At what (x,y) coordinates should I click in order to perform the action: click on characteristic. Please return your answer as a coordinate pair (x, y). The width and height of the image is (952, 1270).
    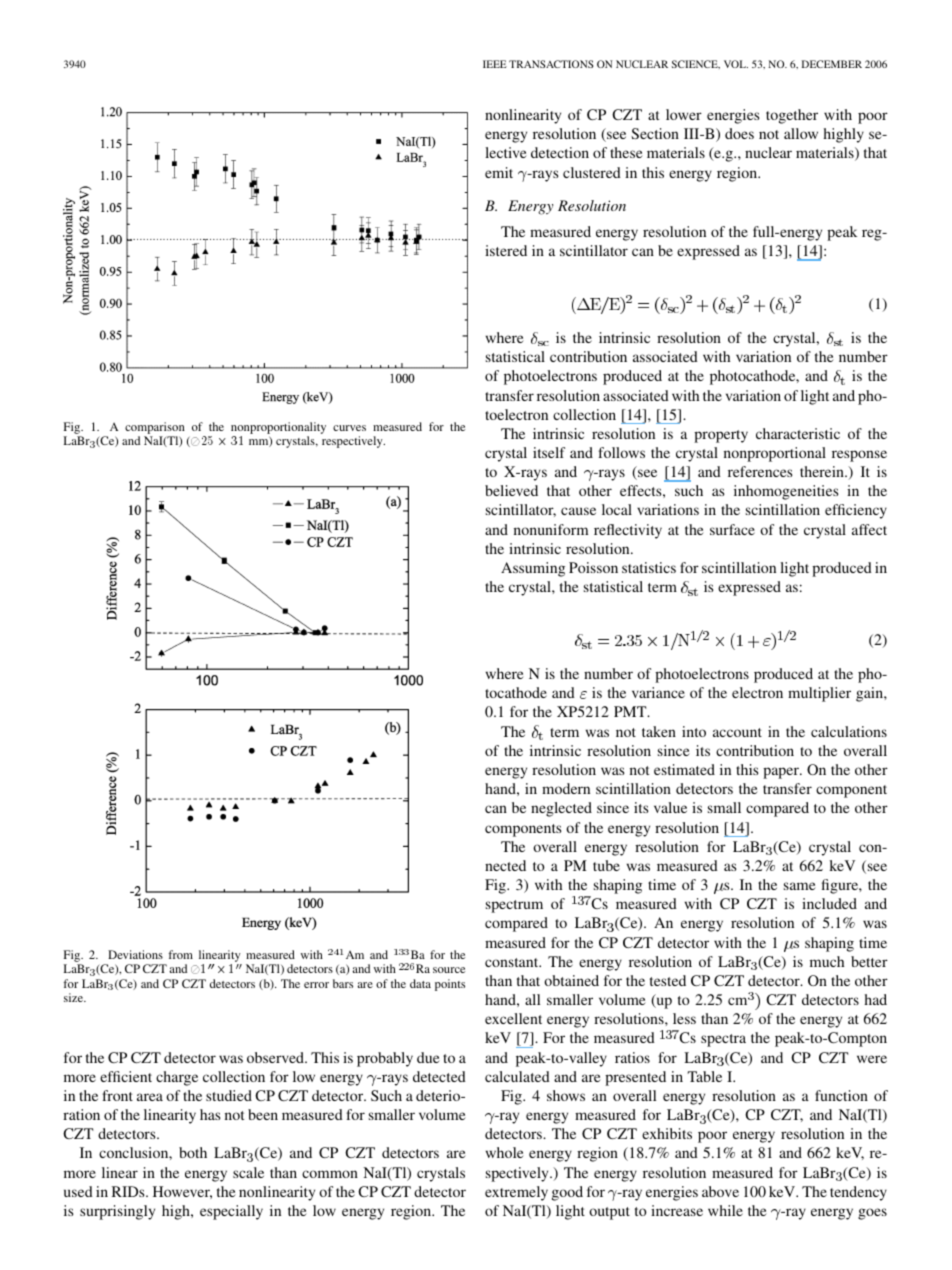
    Looking at the image, I should click on (798, 433).
